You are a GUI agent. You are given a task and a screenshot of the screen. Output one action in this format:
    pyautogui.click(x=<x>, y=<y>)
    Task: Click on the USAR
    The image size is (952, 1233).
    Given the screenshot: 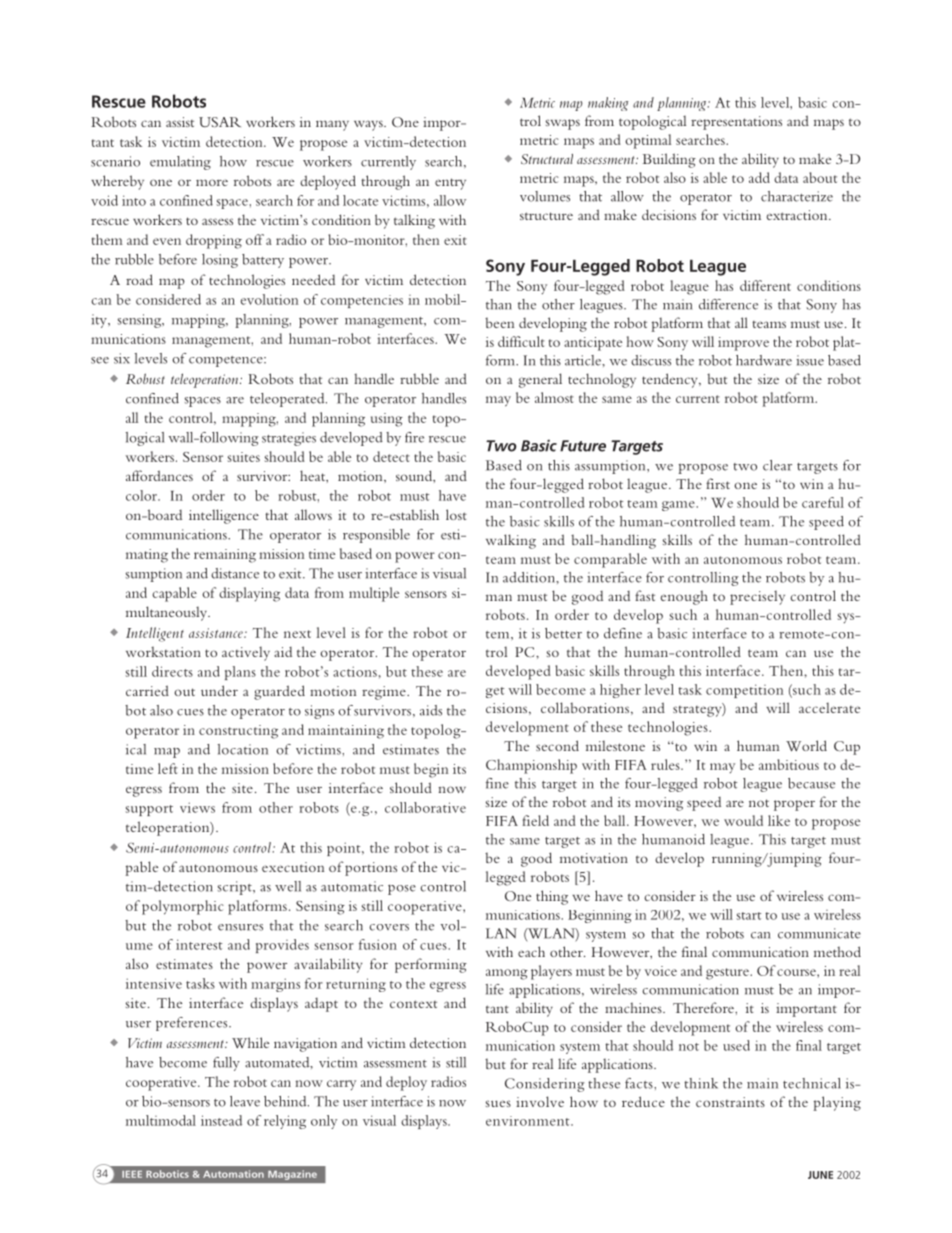 What is the action you would take?
    pyautogui.click(x=220, y=122)
